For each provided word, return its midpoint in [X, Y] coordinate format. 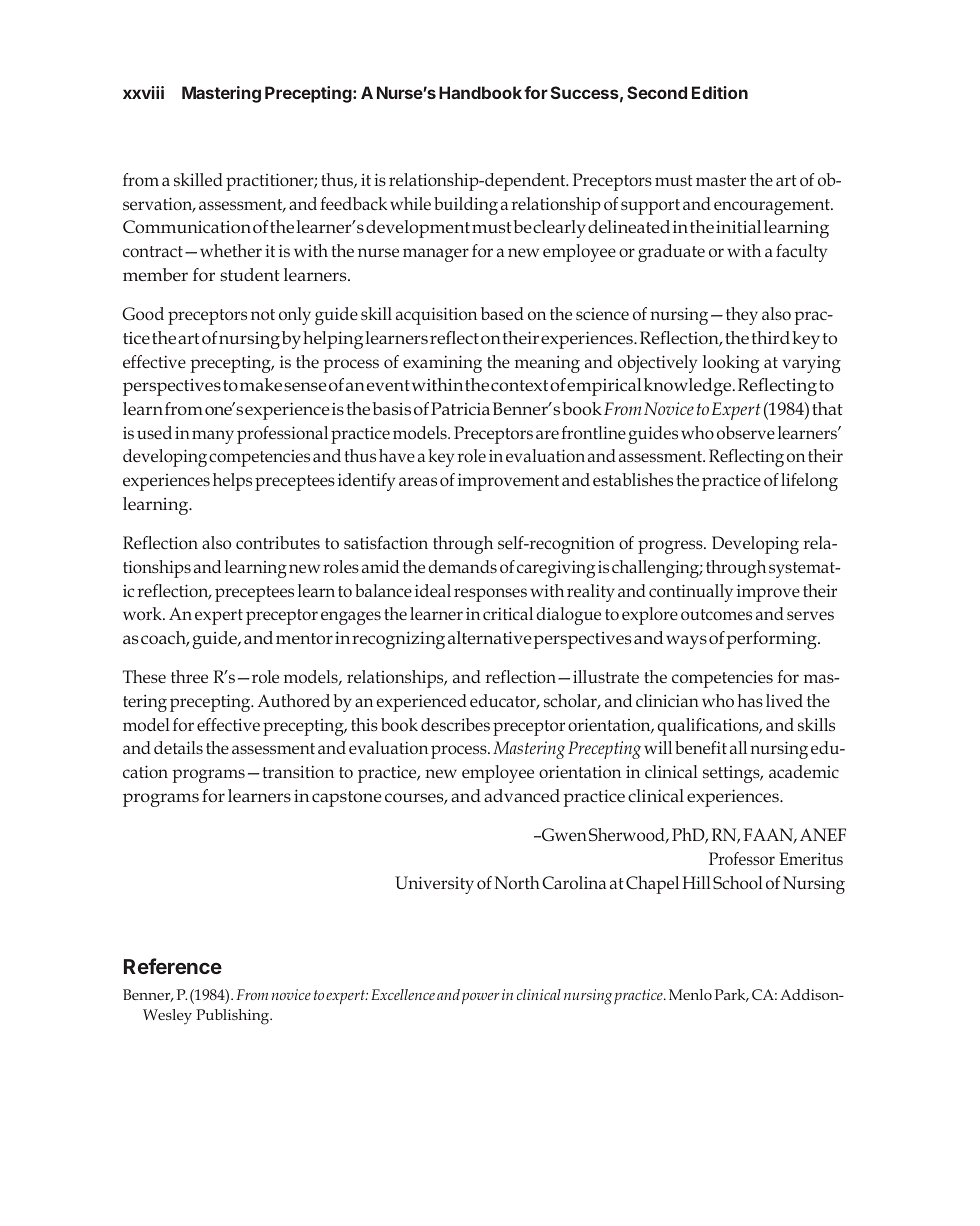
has [750, 700]
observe [746, 432]
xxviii [143, 92]
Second [657, 92]
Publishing [234, 1017]
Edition [720, 92]
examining [442, 364]
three [189, 676]
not [263, 314]
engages [351, 618]
